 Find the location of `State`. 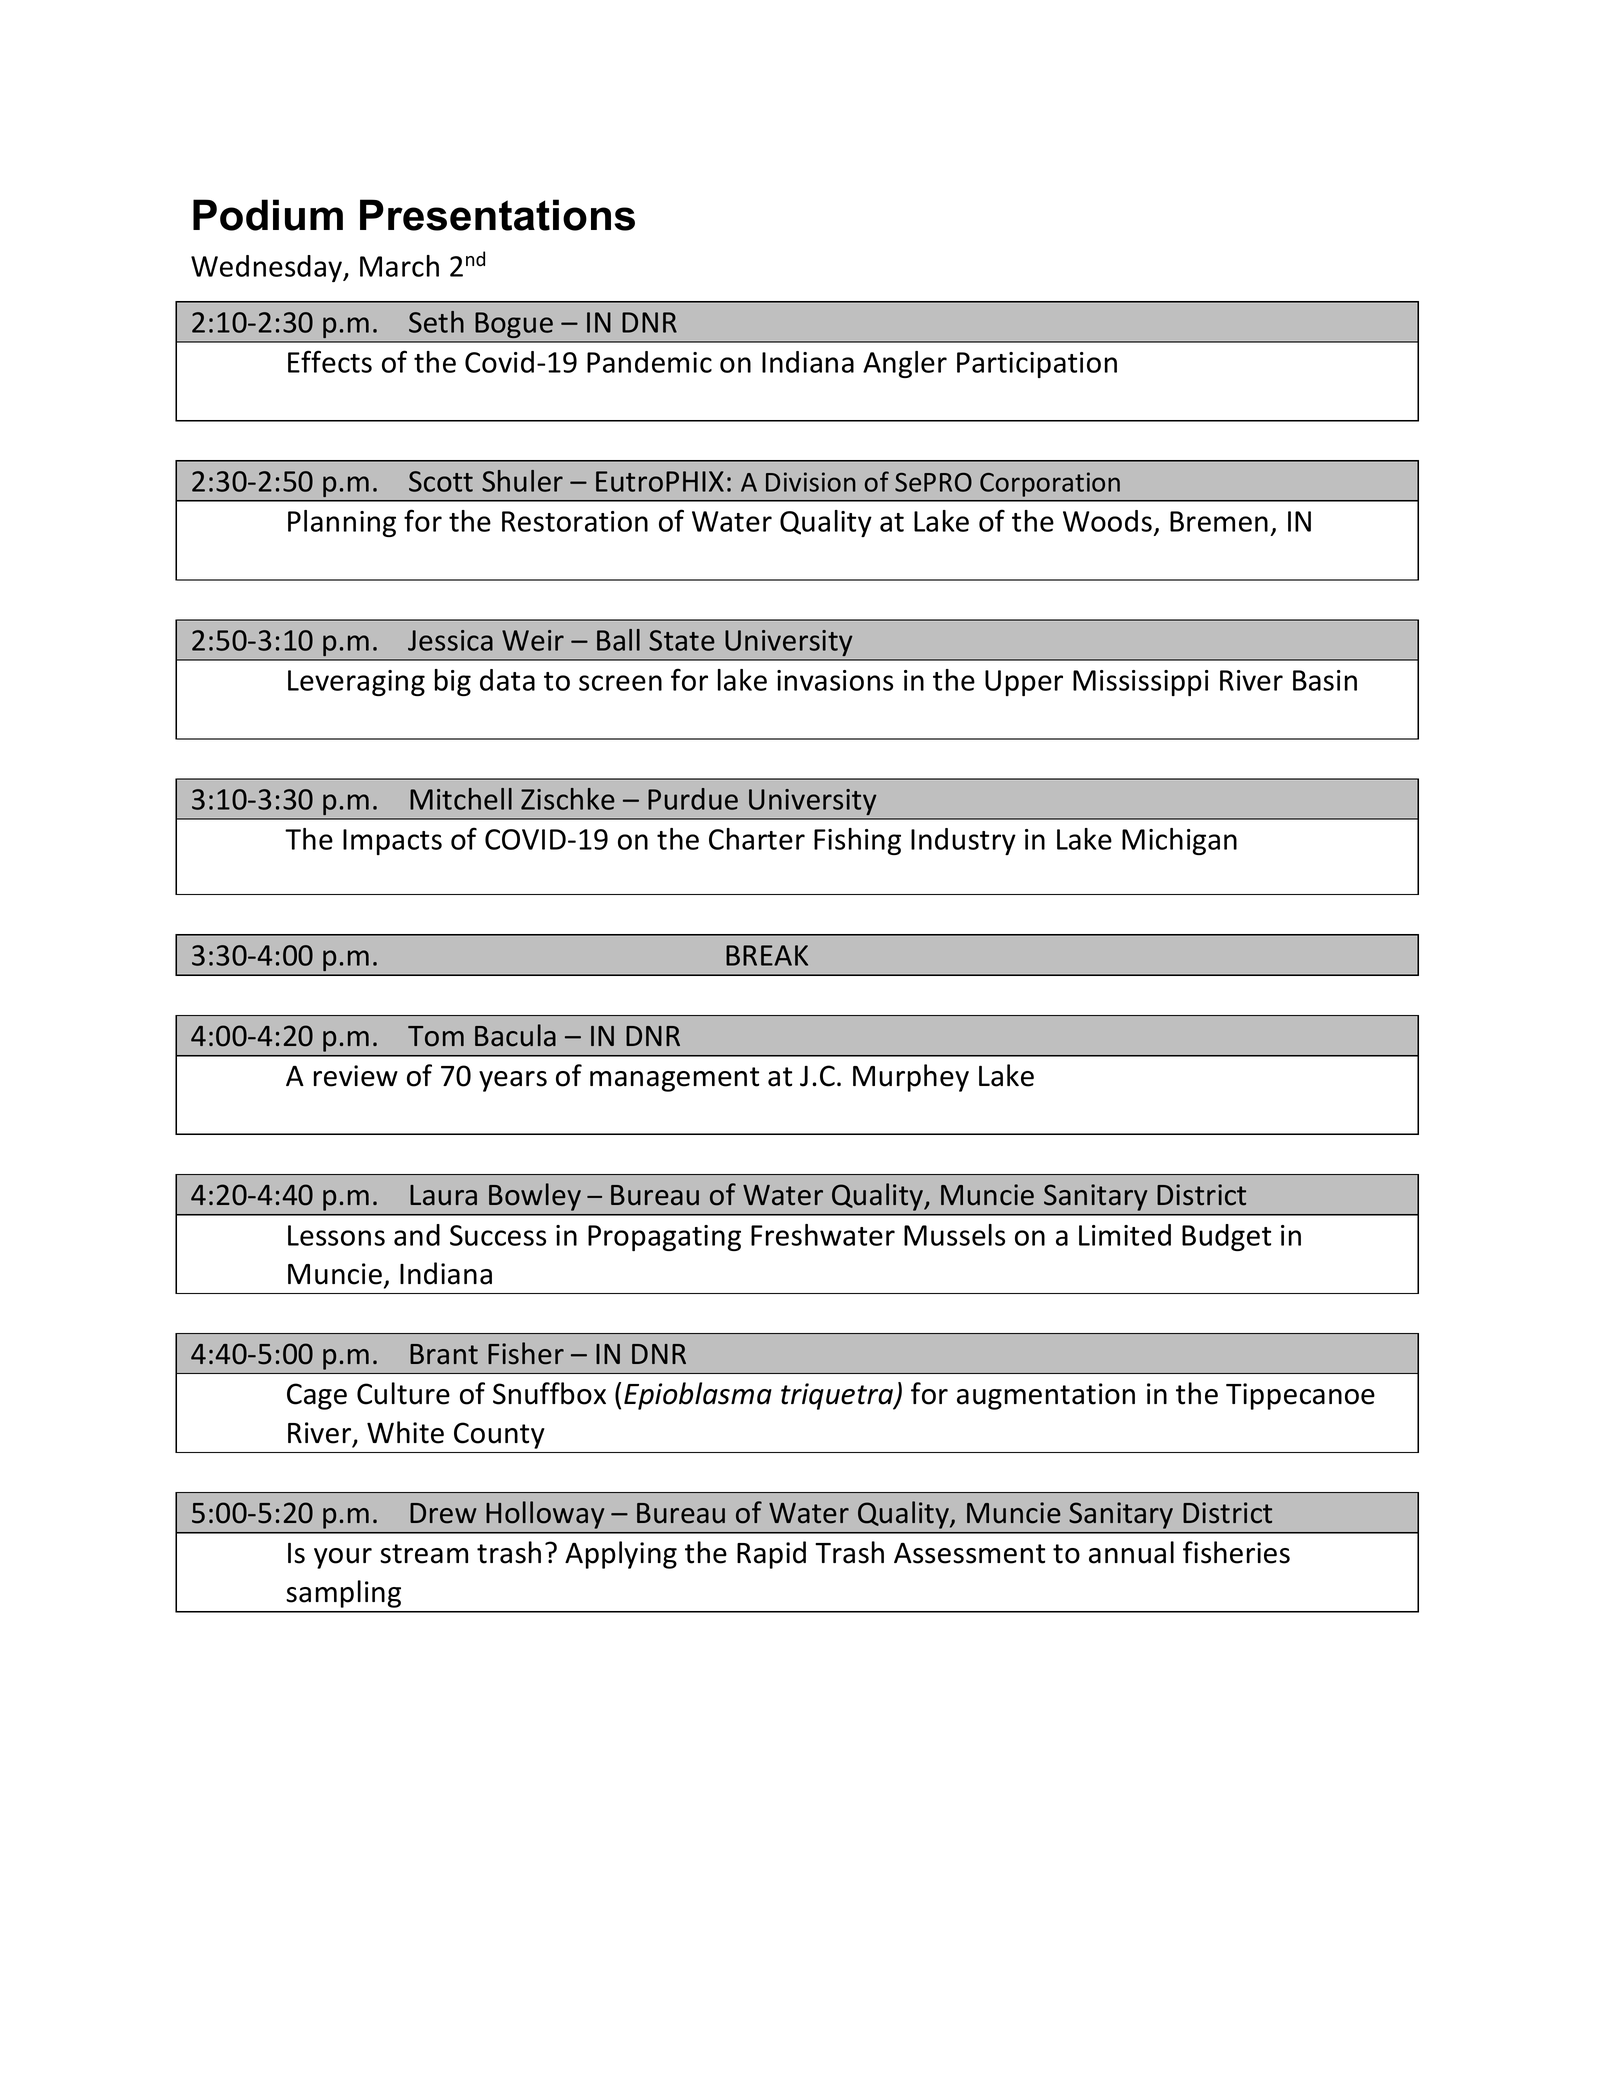

State is located at coordinates (682, 640).
